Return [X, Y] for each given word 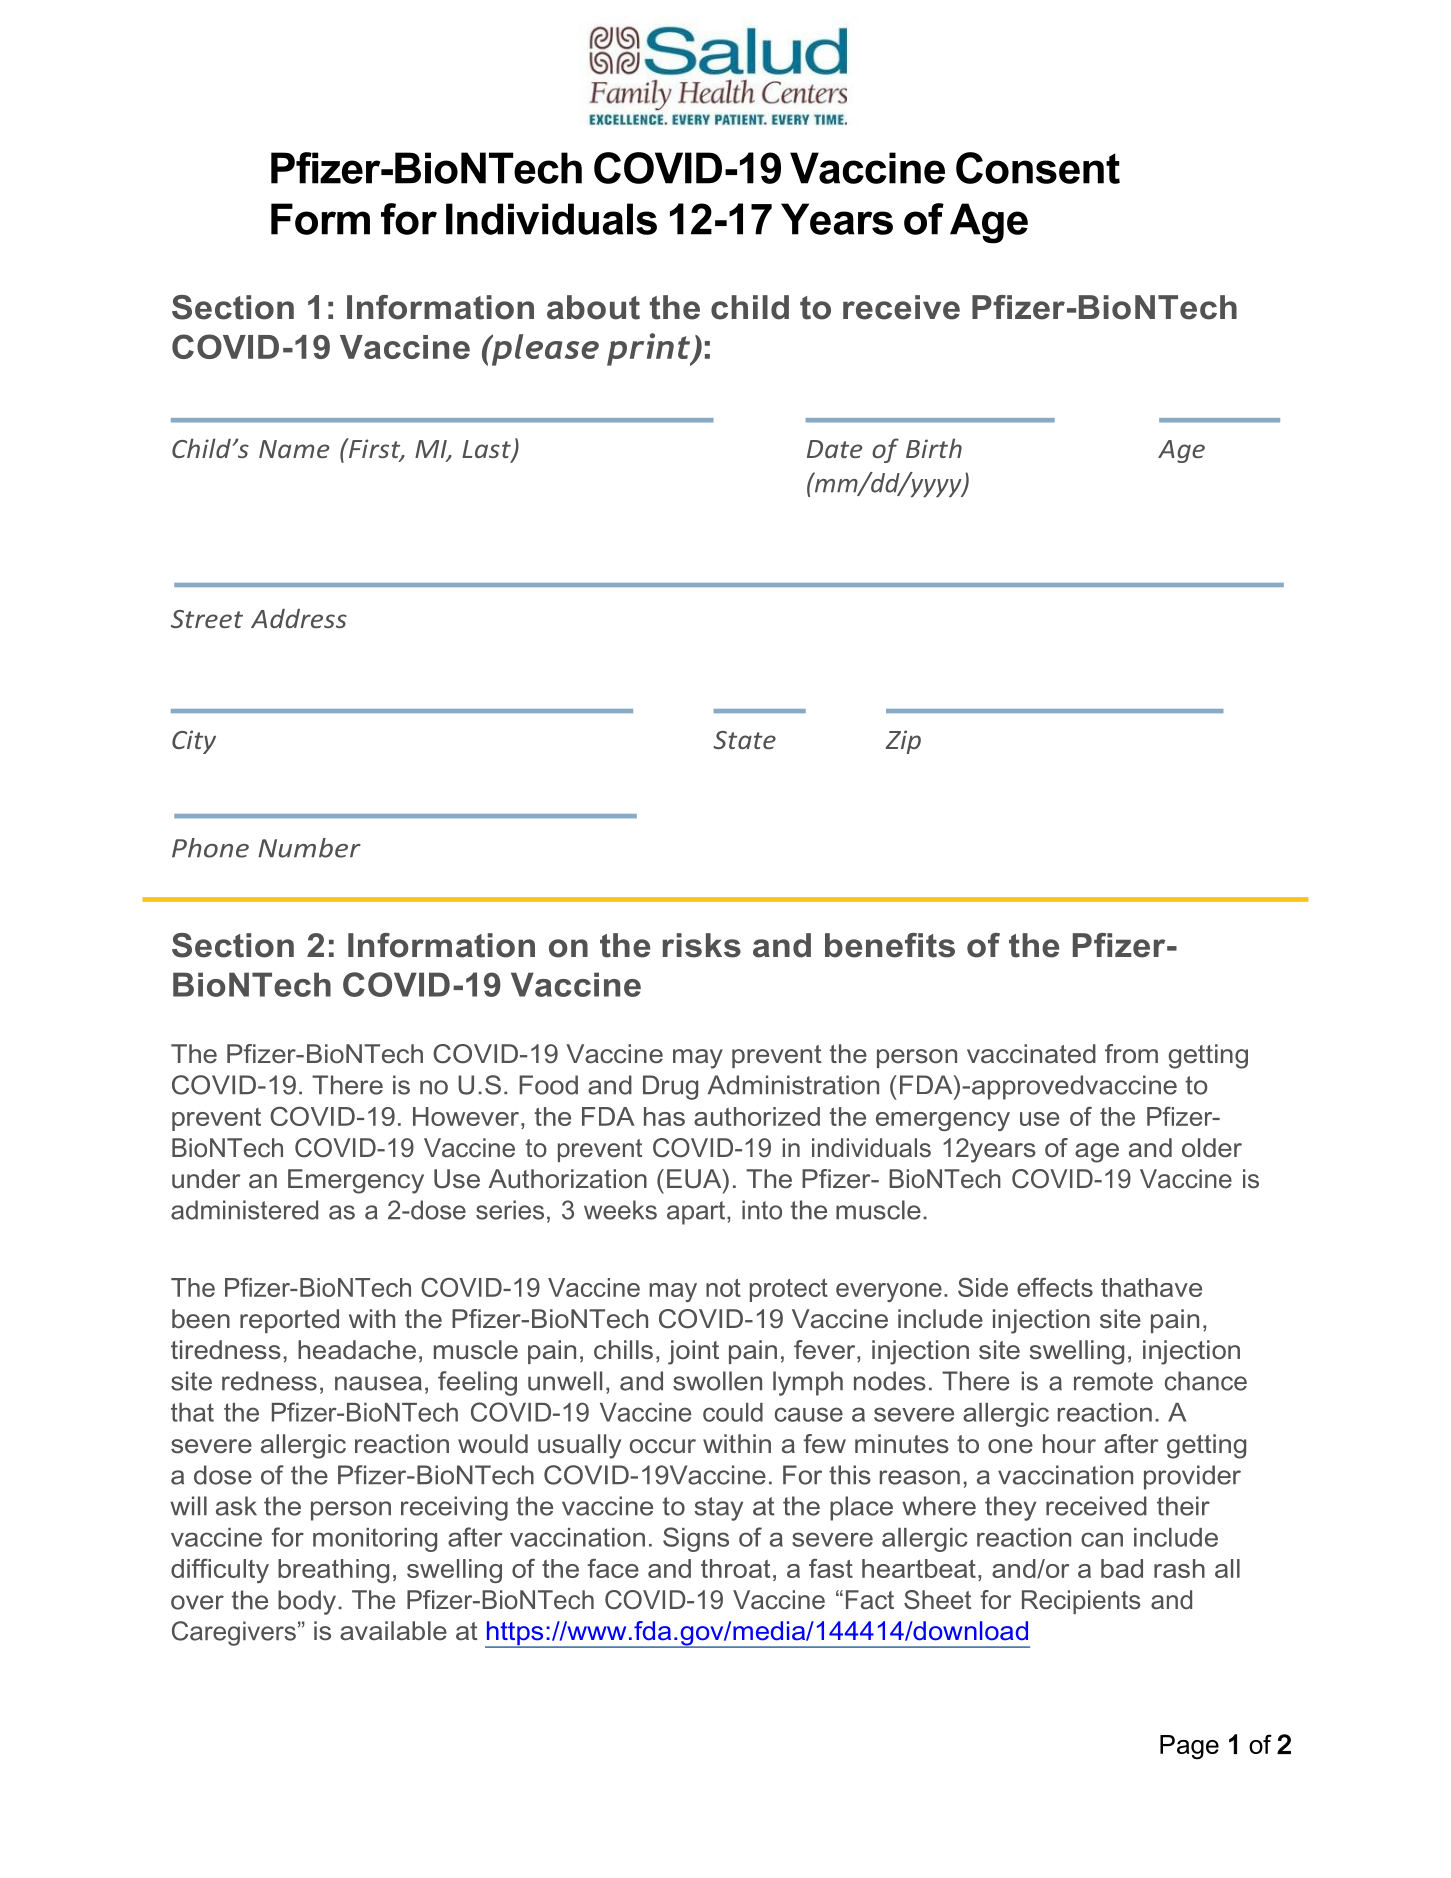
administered [244, 1210]
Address [299, 618]
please [544, 350]
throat [735, 1568]
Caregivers [234, 1633]
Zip [903, 742]
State [744, 740]
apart [697, 1213]
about [593, 307]
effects [1055, 1287]
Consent [1038, 168]
